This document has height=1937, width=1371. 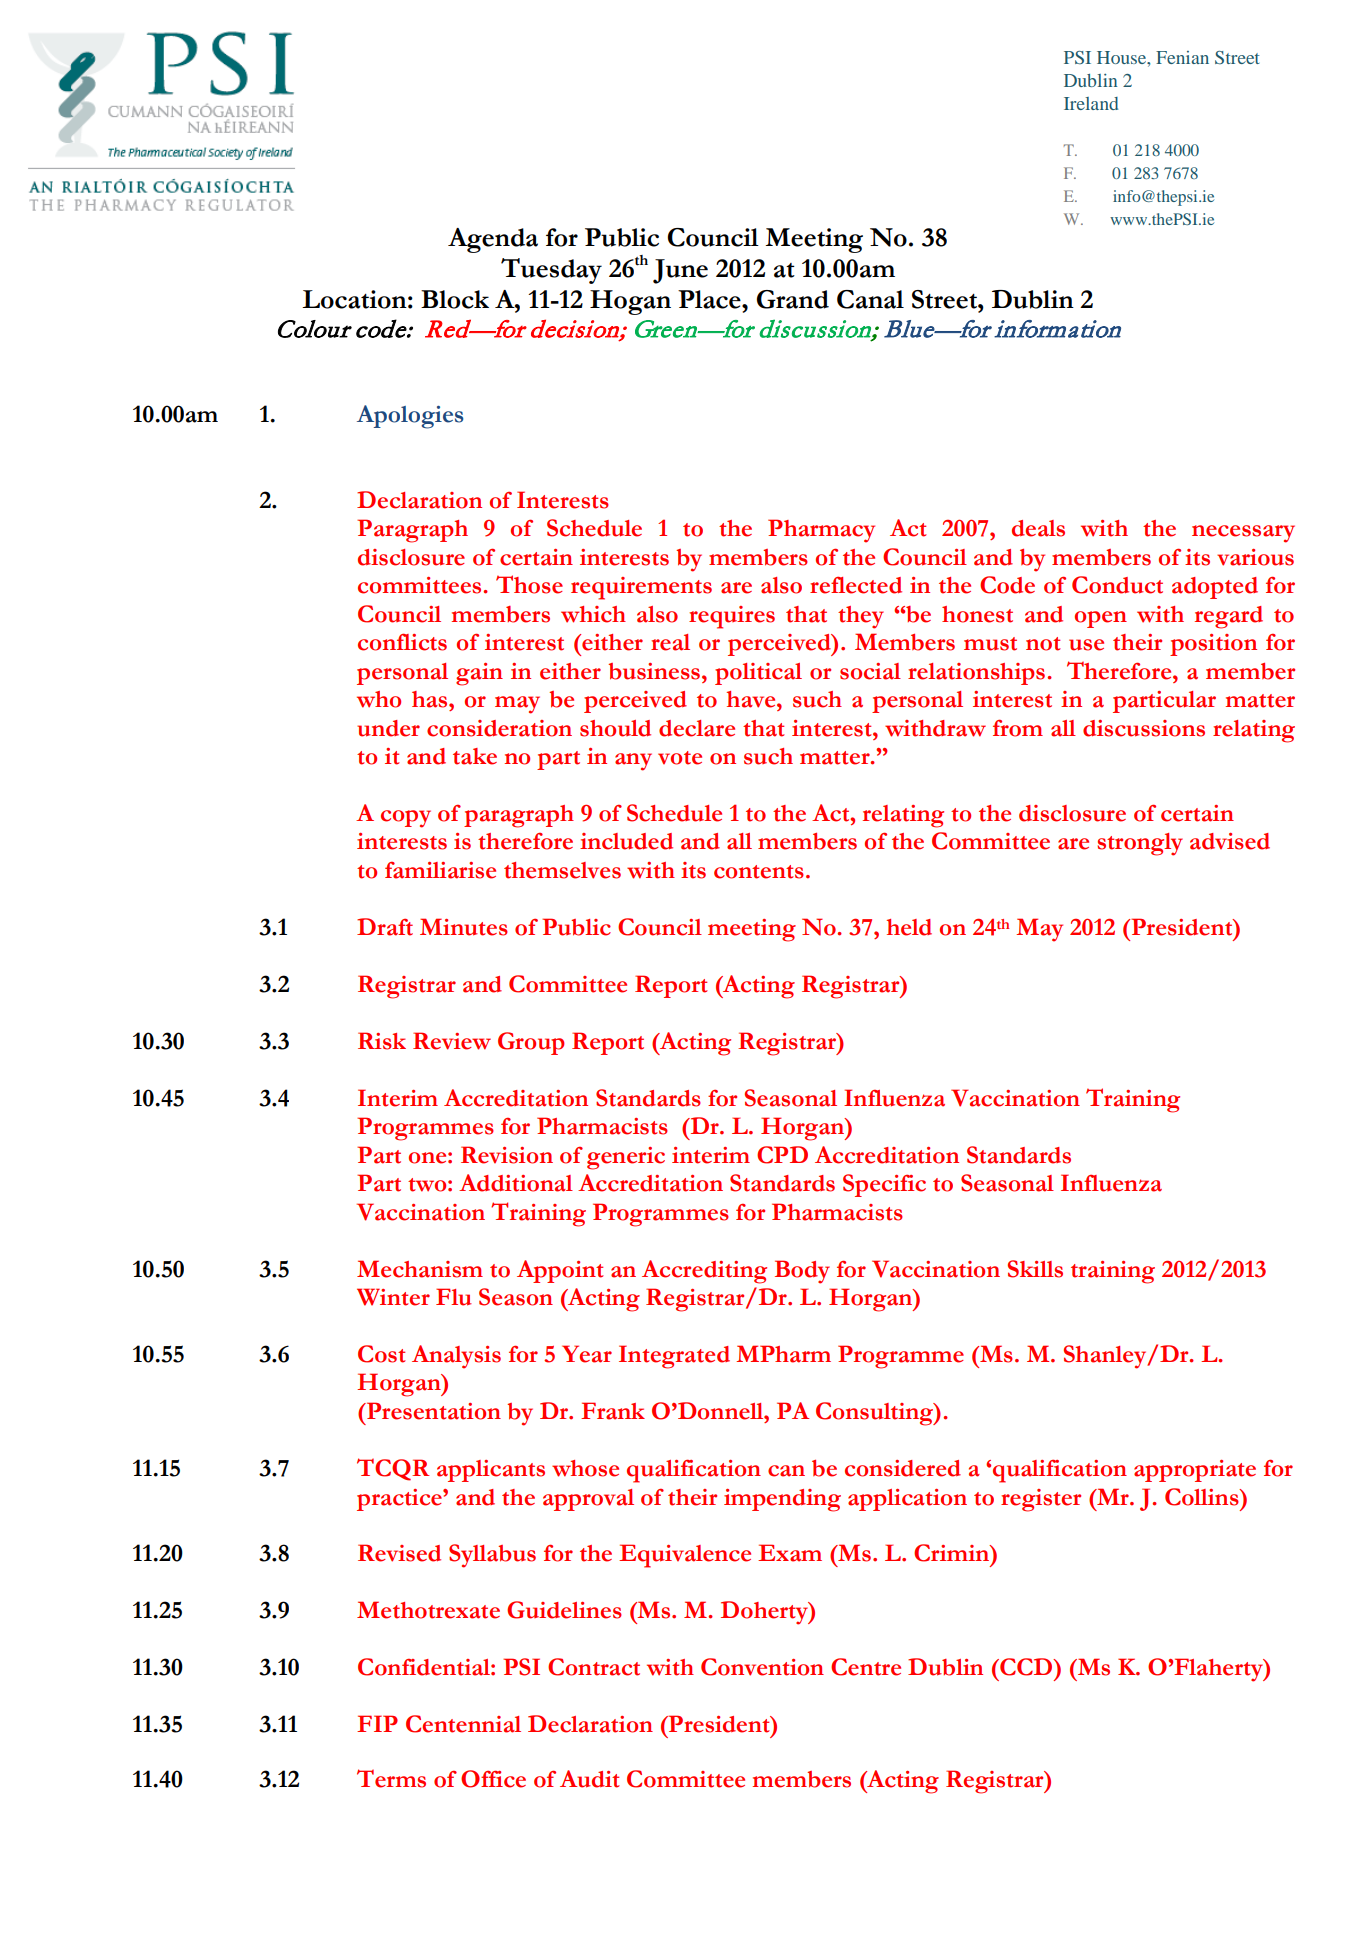 I want to click on Pharmacy, so click(x=821, y=531).
